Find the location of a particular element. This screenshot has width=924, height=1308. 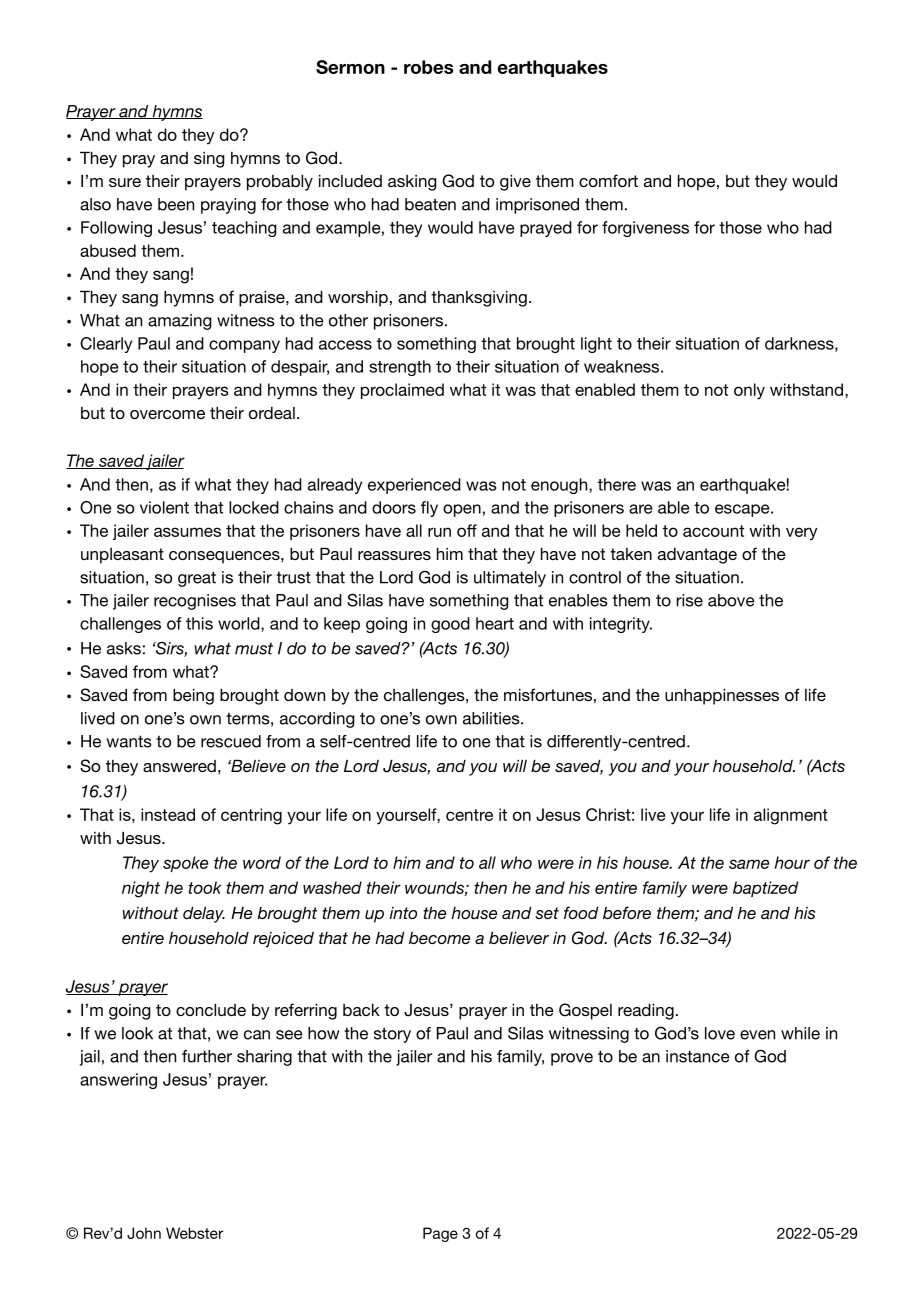

violent is located at coordinates (164, 507).
